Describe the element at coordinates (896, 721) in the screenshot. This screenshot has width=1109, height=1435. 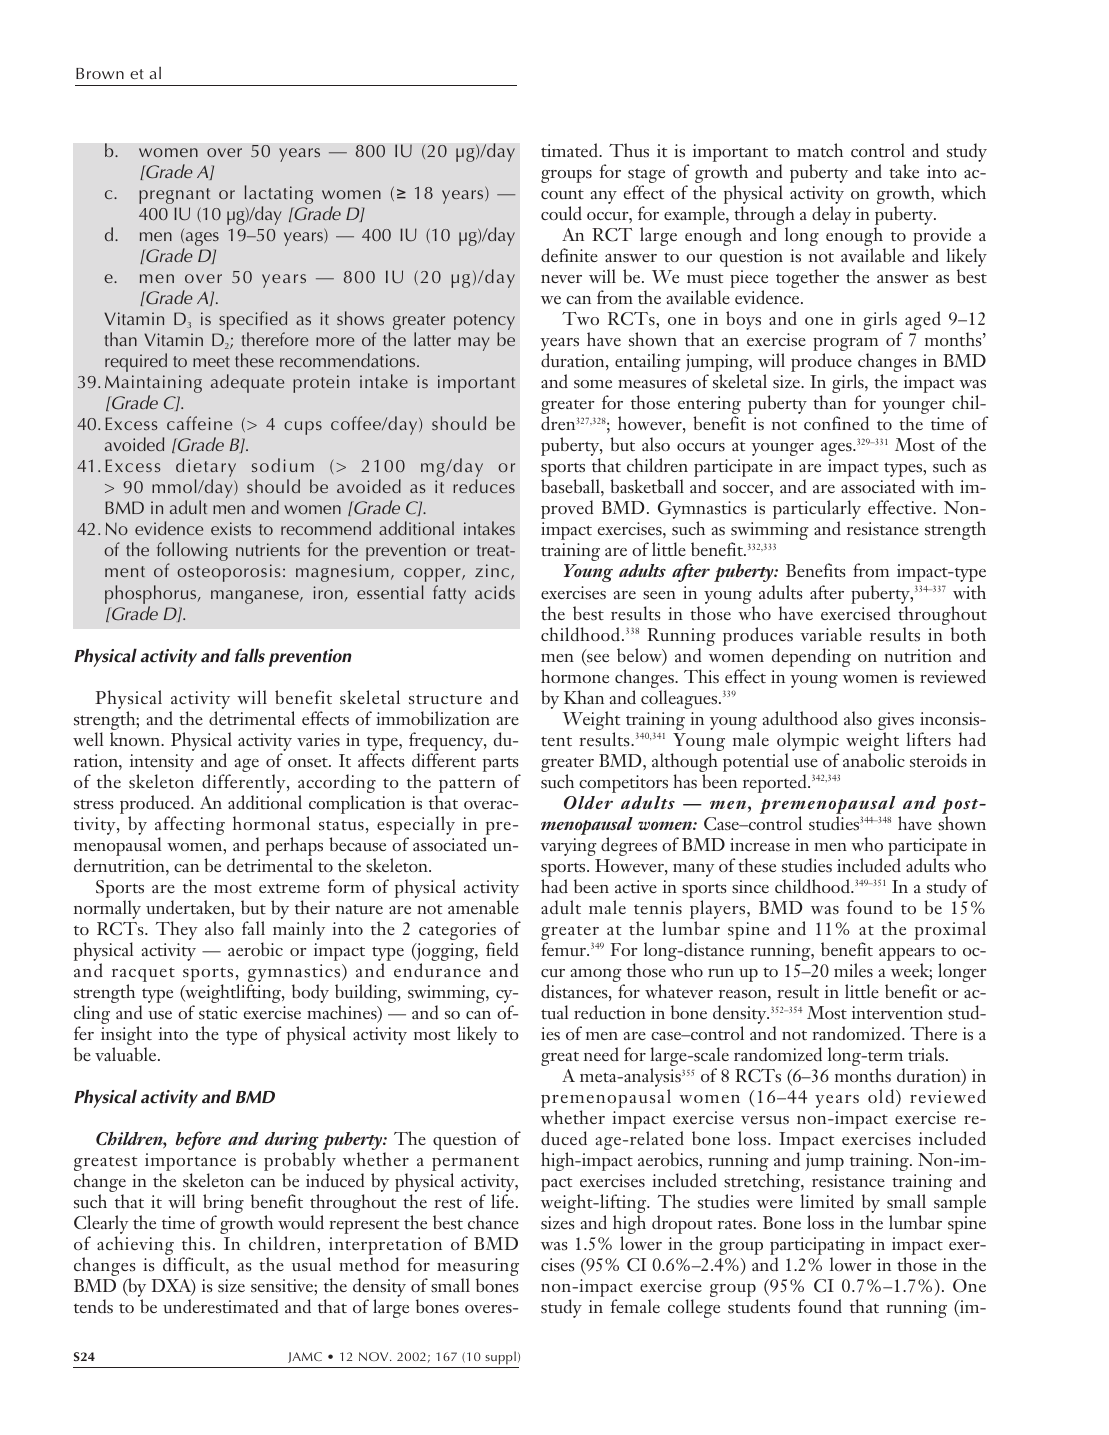
I see `gives` at that location.
